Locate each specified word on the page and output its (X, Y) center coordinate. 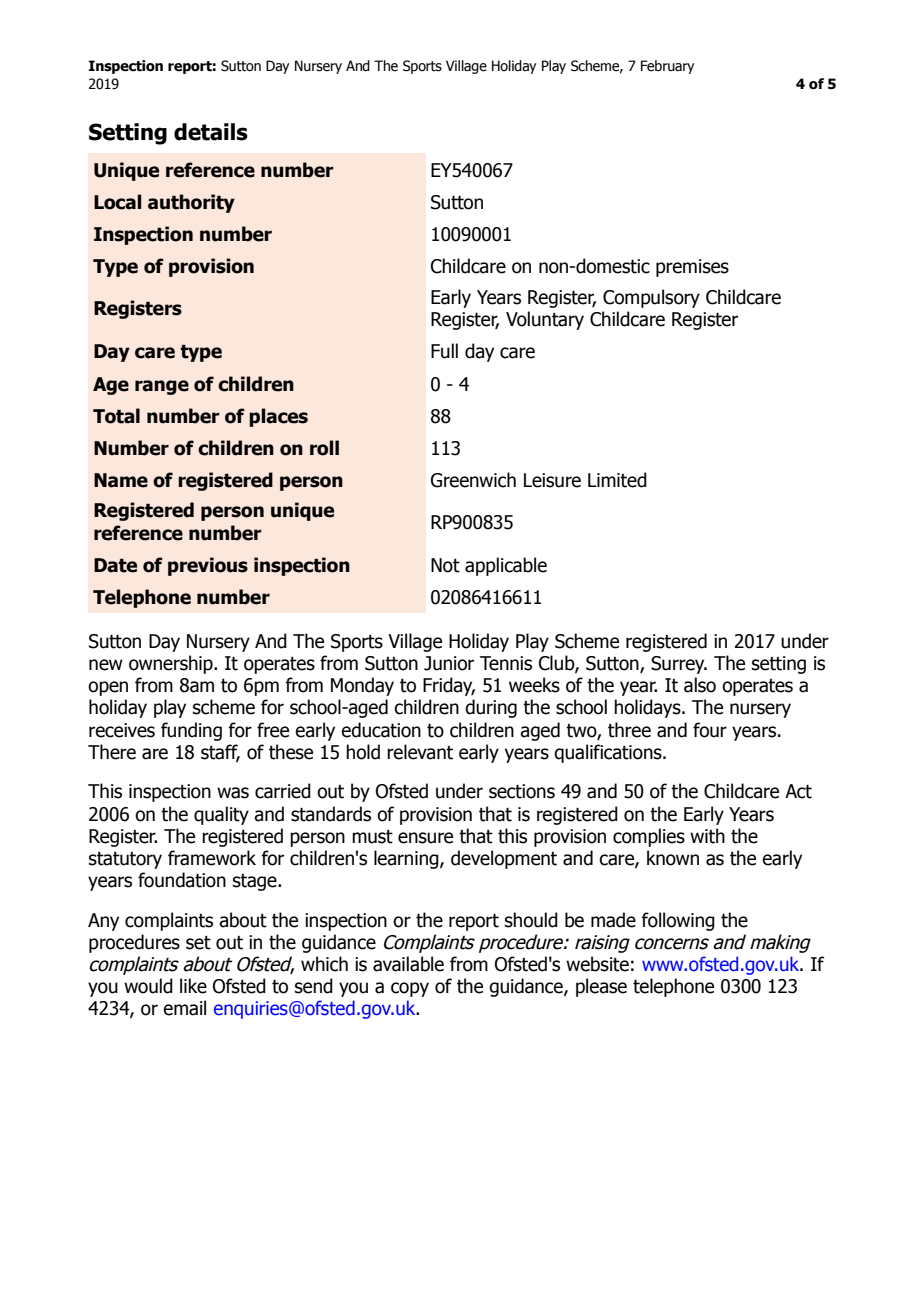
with (707, 836)
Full (444, 351)
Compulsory (651, 298)
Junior (449, 663)
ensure (425, 838)
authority (191, 203)
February (667, 67)
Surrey (679, 665)
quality (221, 815)
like (193, 986)
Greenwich (473, 480)
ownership (172, 664)
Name (121, 480)
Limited (617, 480)
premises (692, 268)
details (211, 132)
